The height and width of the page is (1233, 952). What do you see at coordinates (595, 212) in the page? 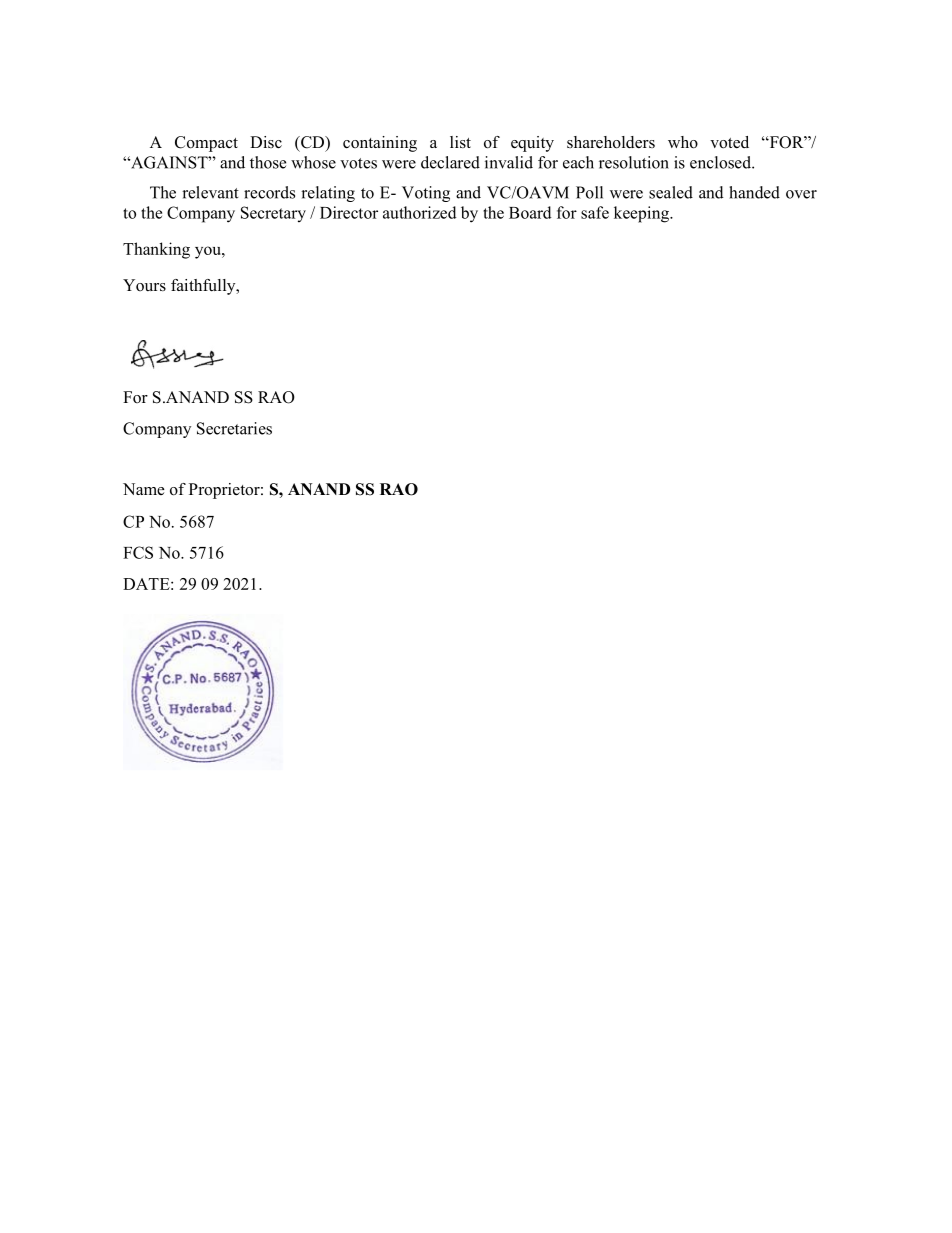
I see `safe` at bounding box center [595, 212].
